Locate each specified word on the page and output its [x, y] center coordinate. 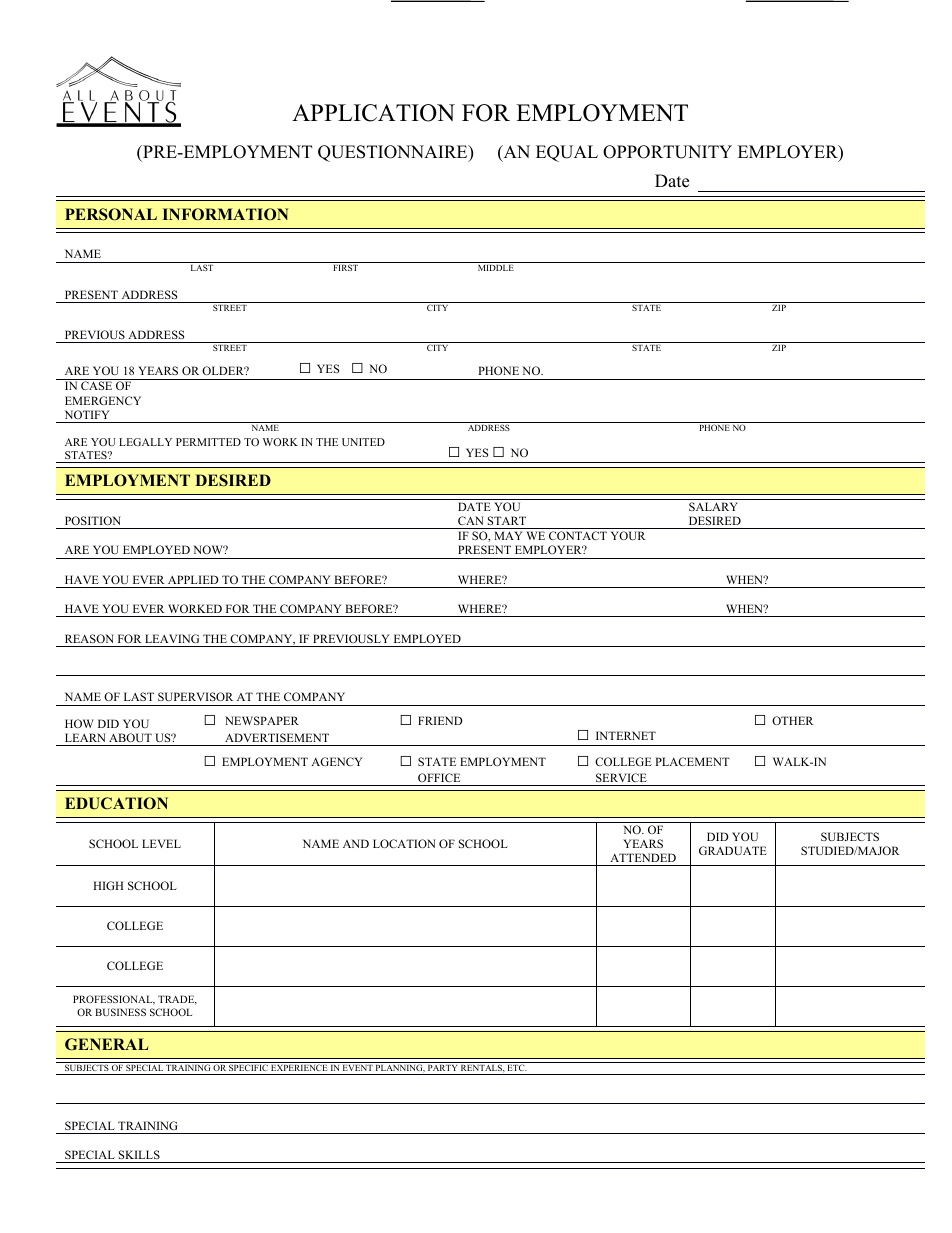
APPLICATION [373, 113]
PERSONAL [111, 214]
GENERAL [107, 1044]
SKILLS [139, 1154]
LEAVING [172, 638]
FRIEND [440, 720]
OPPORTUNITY [667, 152]
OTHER [793, 720]
